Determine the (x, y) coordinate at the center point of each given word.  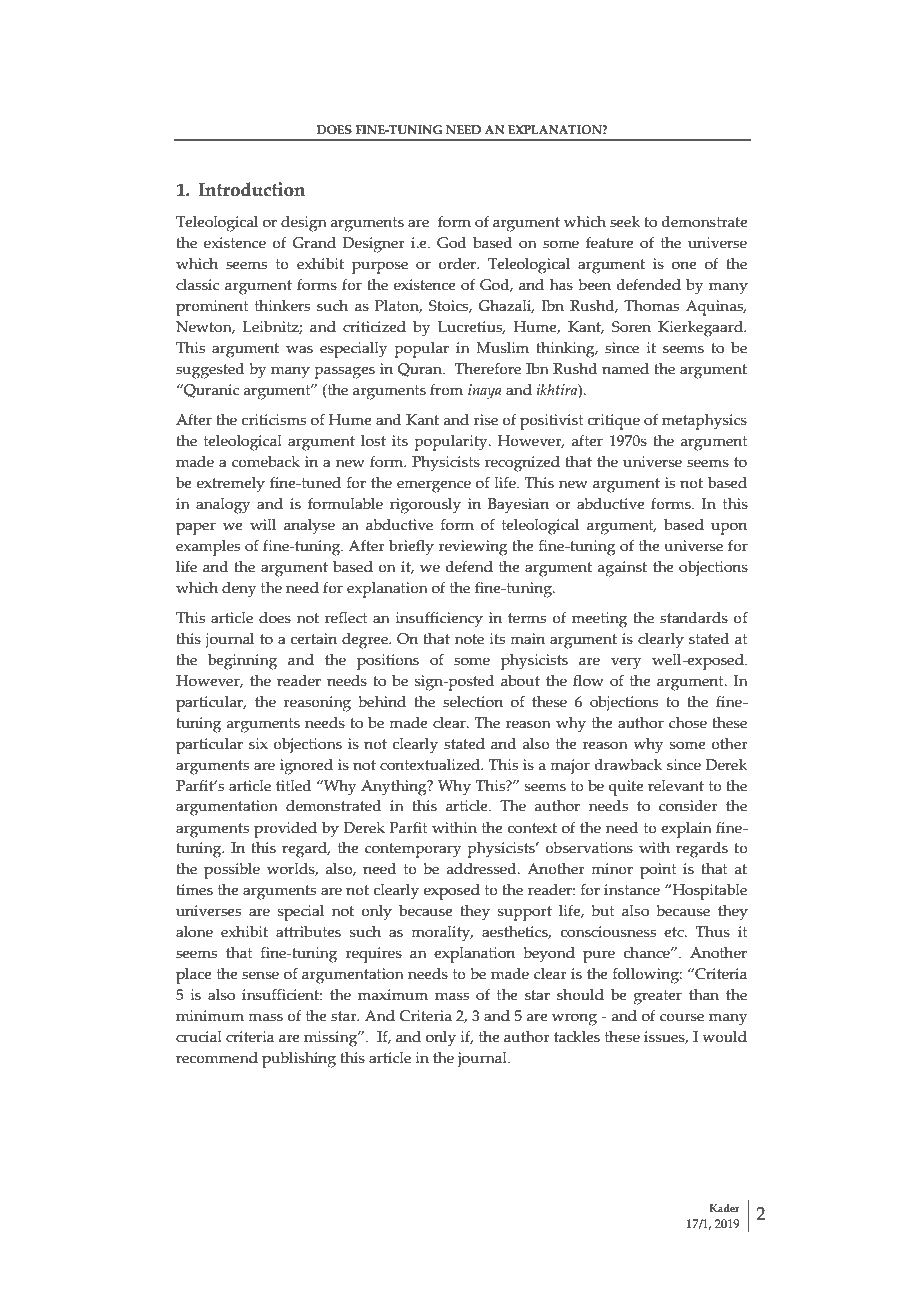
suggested (210, 371)
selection (473, 702)
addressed (483, 869)
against (622, 569)
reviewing (473, 548)
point (658, 871)
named (625, 369)
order (458, 264)
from (446, 390)
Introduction (251, 189)
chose (688, 723)
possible (232, 871)
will (263, 524)
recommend (217, 1058)
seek (625, 222)
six (258, 744)
